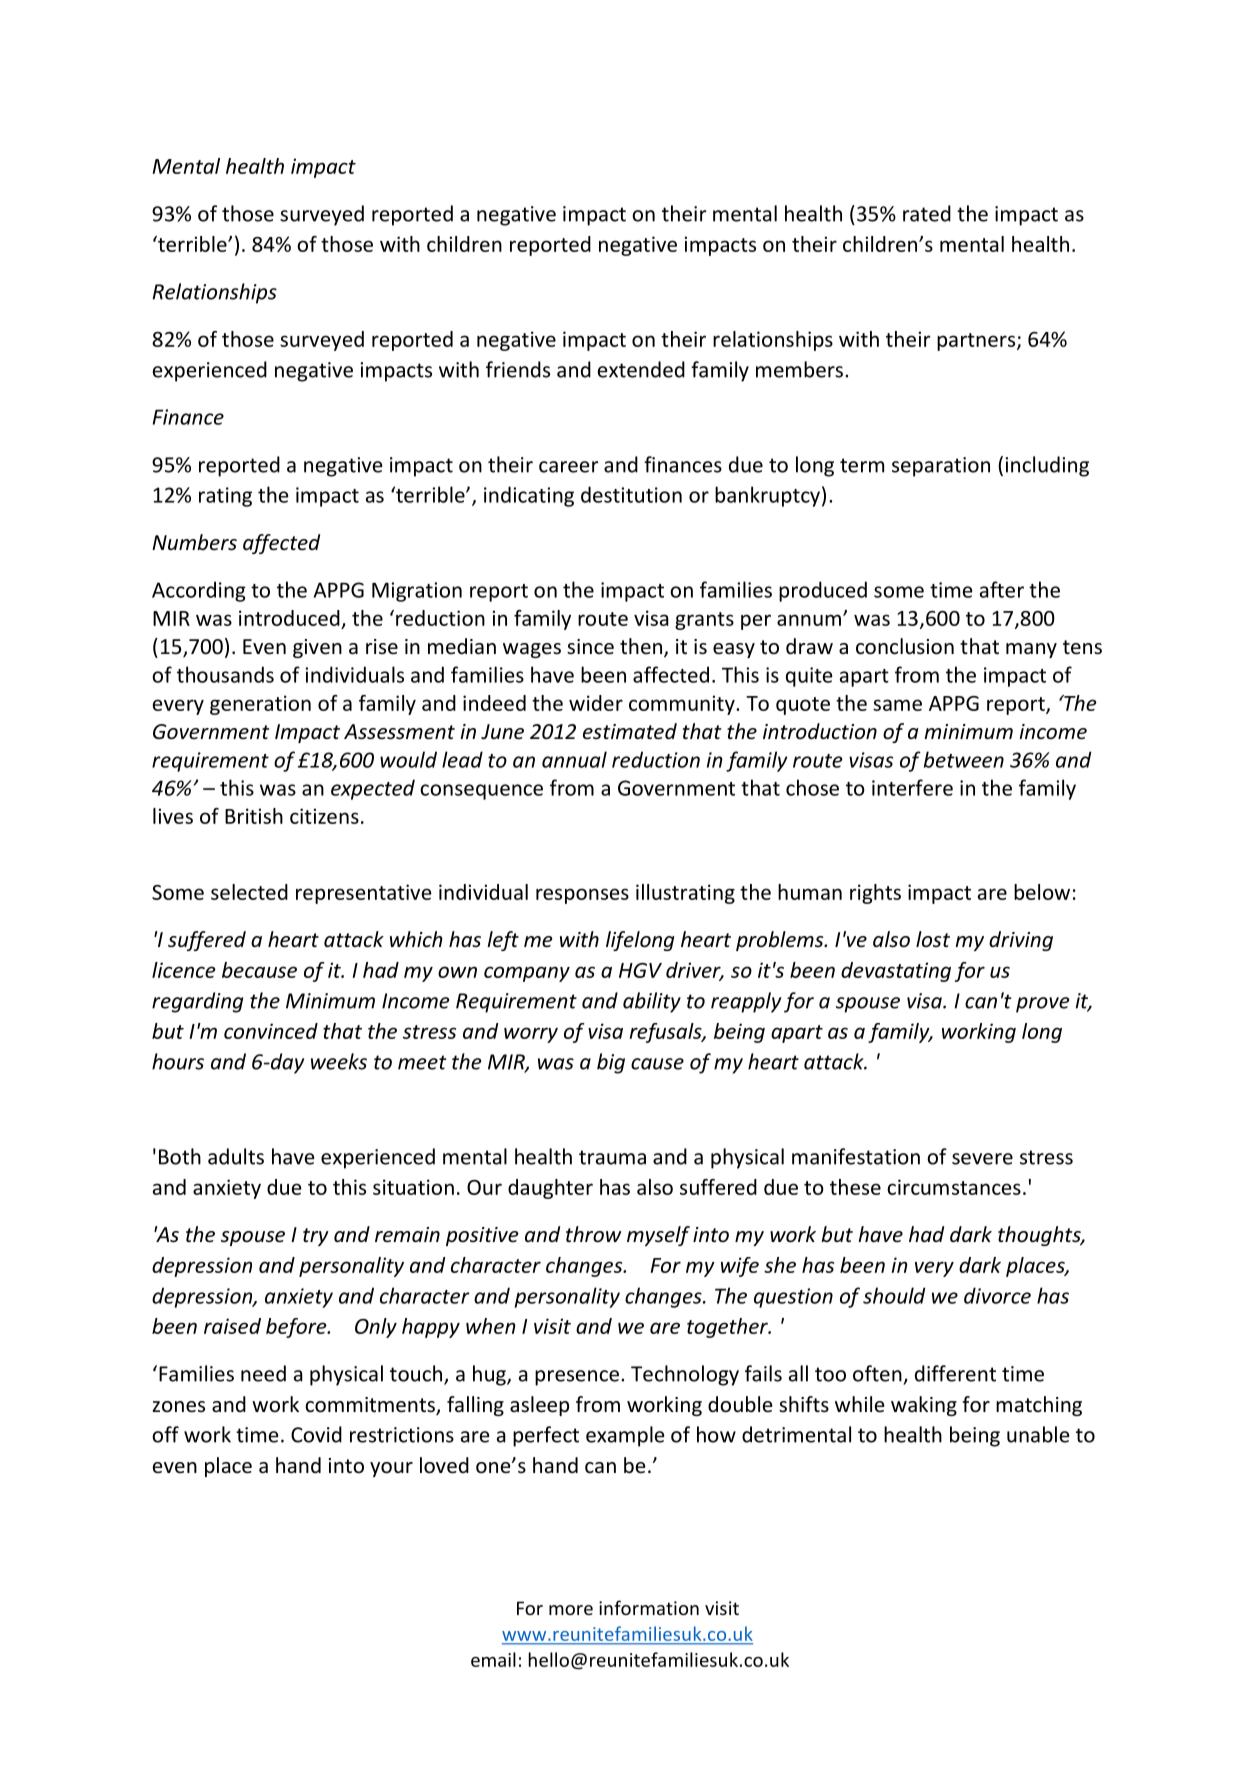  What do you see at coordinates (391, 1469) in the screenshot?
I see `your` at bounding box center [391, 1469].
